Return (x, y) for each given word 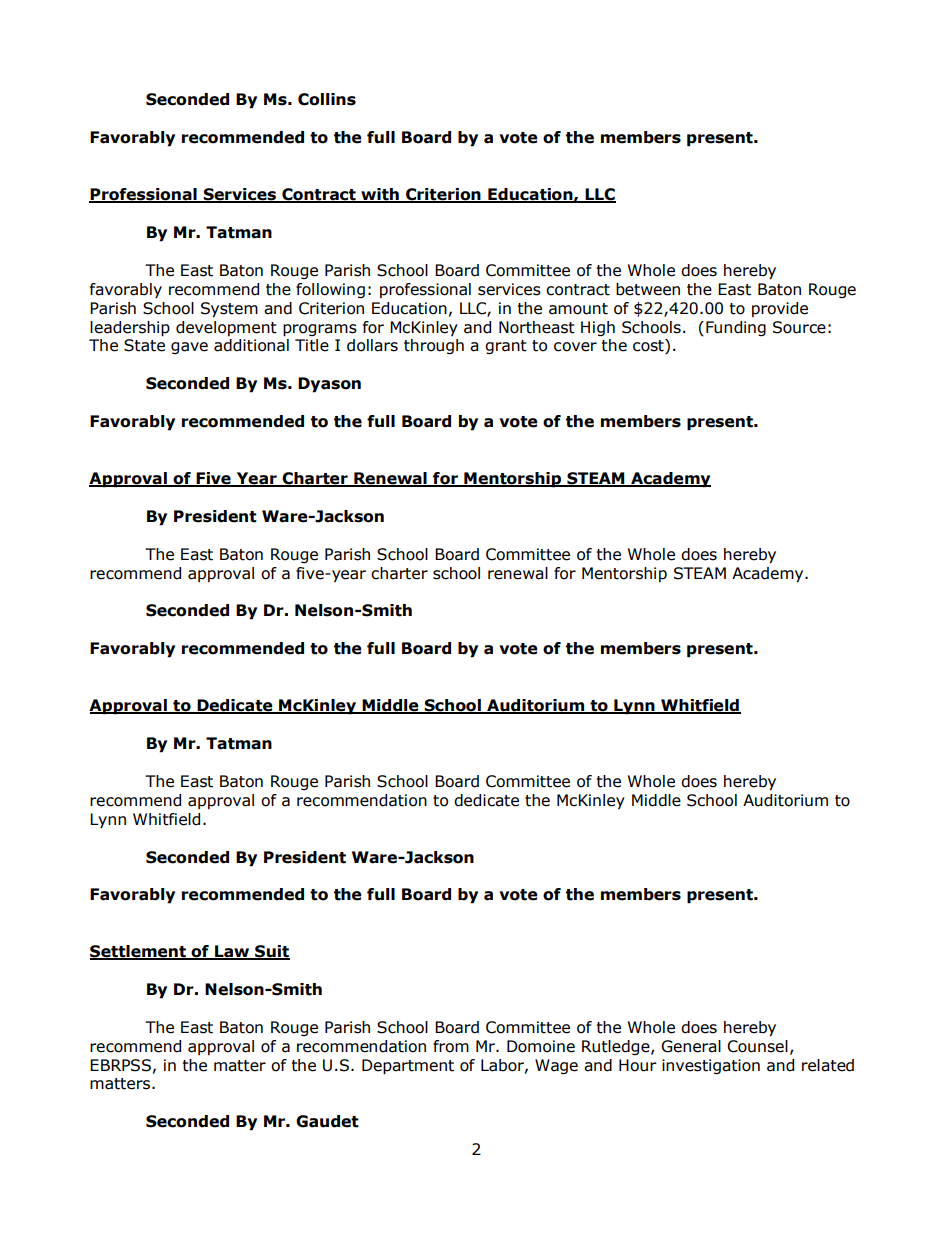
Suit (271, 952)
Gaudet (327, 1121)
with (380, 195)
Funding (736, 328)
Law (232, 952)
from (451, 1046)
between (648, 289)
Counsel (757, 1046)
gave (189, 348)
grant (506, 347)
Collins (327, 99)
